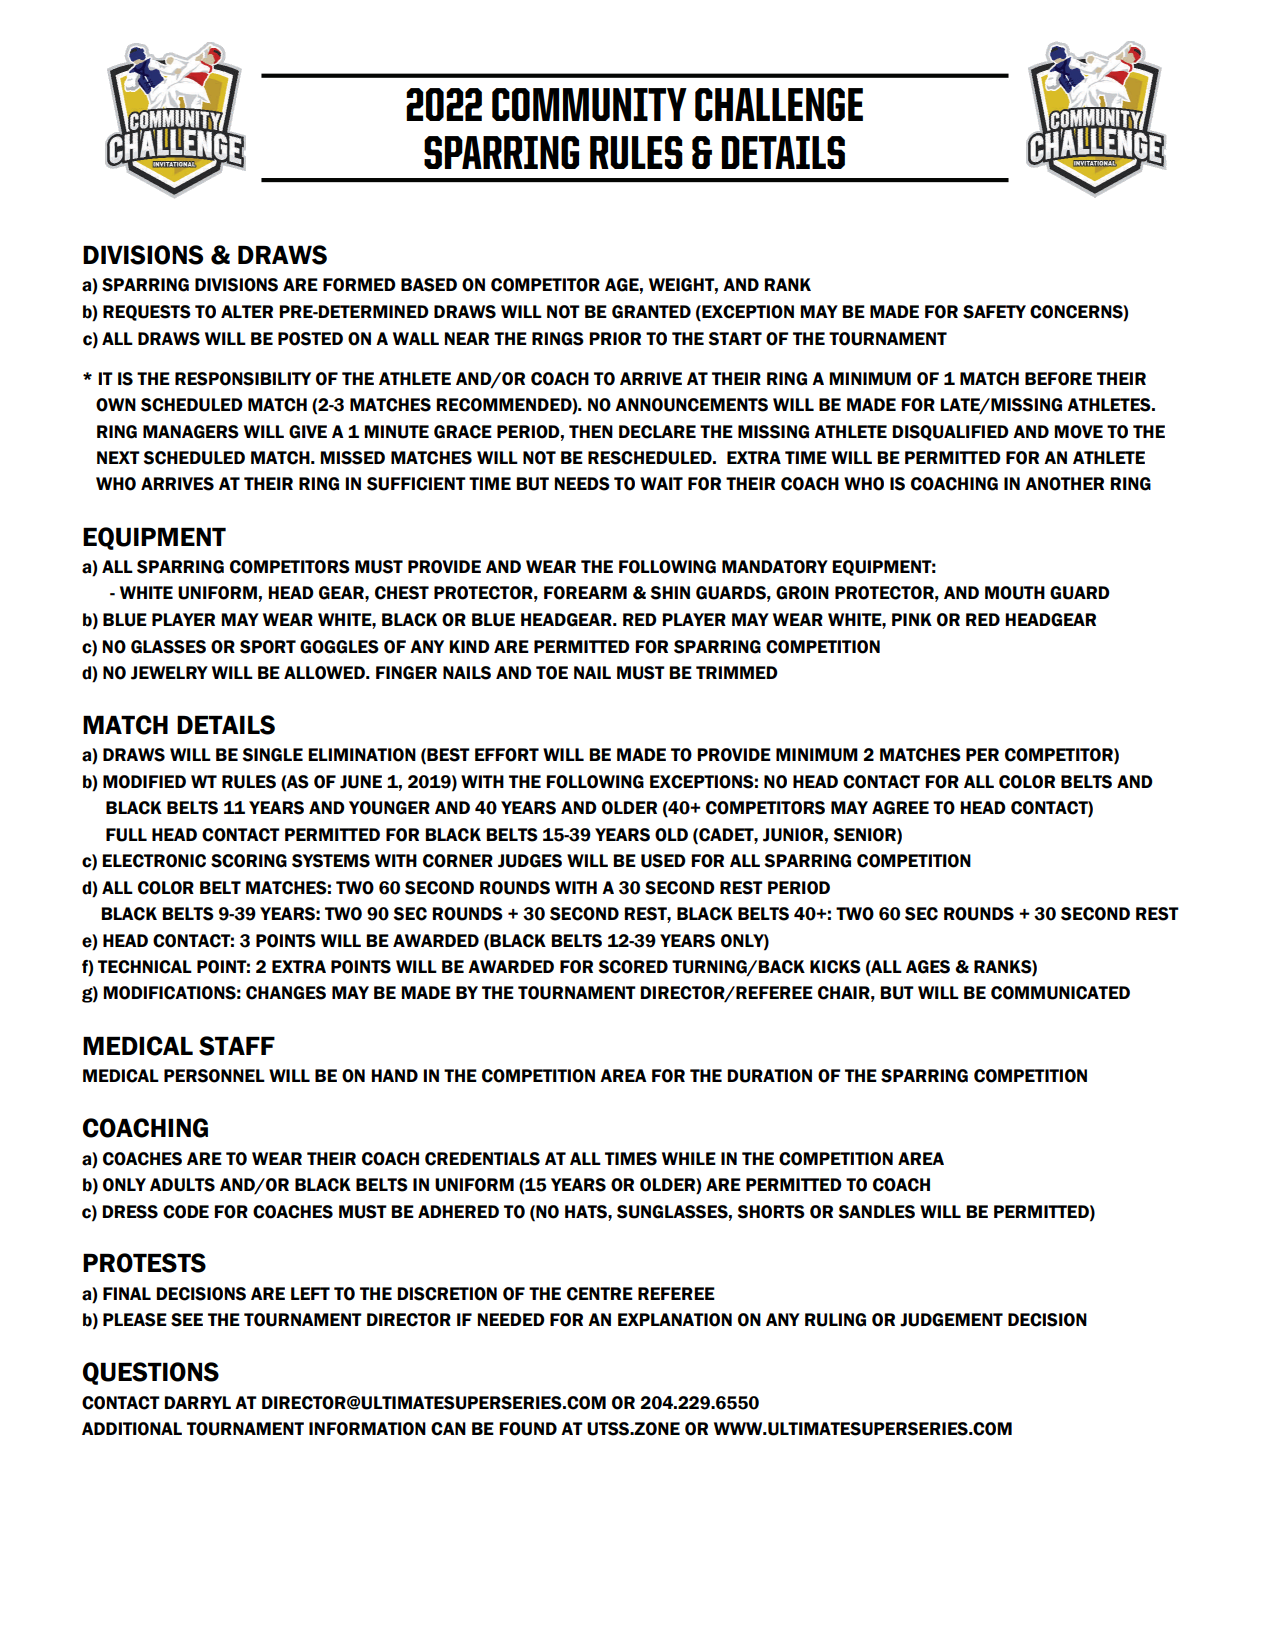  What do you see at coordinates (359, 285) in the document?
I see `FORMED` at bounding box center [359, 285].
